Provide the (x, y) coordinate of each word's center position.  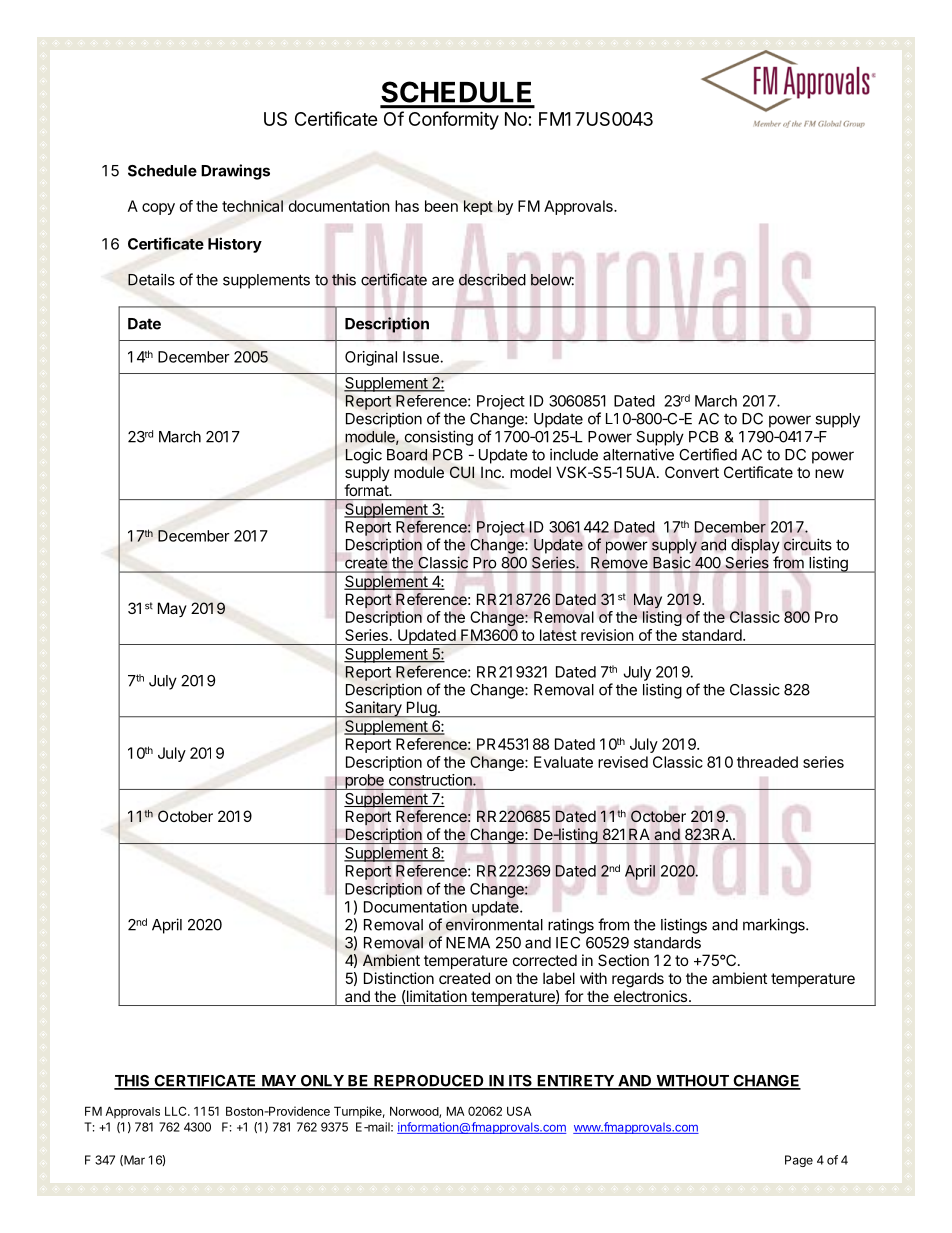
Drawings (235, 172)
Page (799, 1161)
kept (478, 207)
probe (364, 782)
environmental (494, 924)
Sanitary (373, 709)
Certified (708, 454)
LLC (177, 1111)
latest (558, 635)
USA (519, 1111)
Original (371, 358)
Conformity (454, 120)
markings (775, 926)
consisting (439, 438)
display (755, 546)
